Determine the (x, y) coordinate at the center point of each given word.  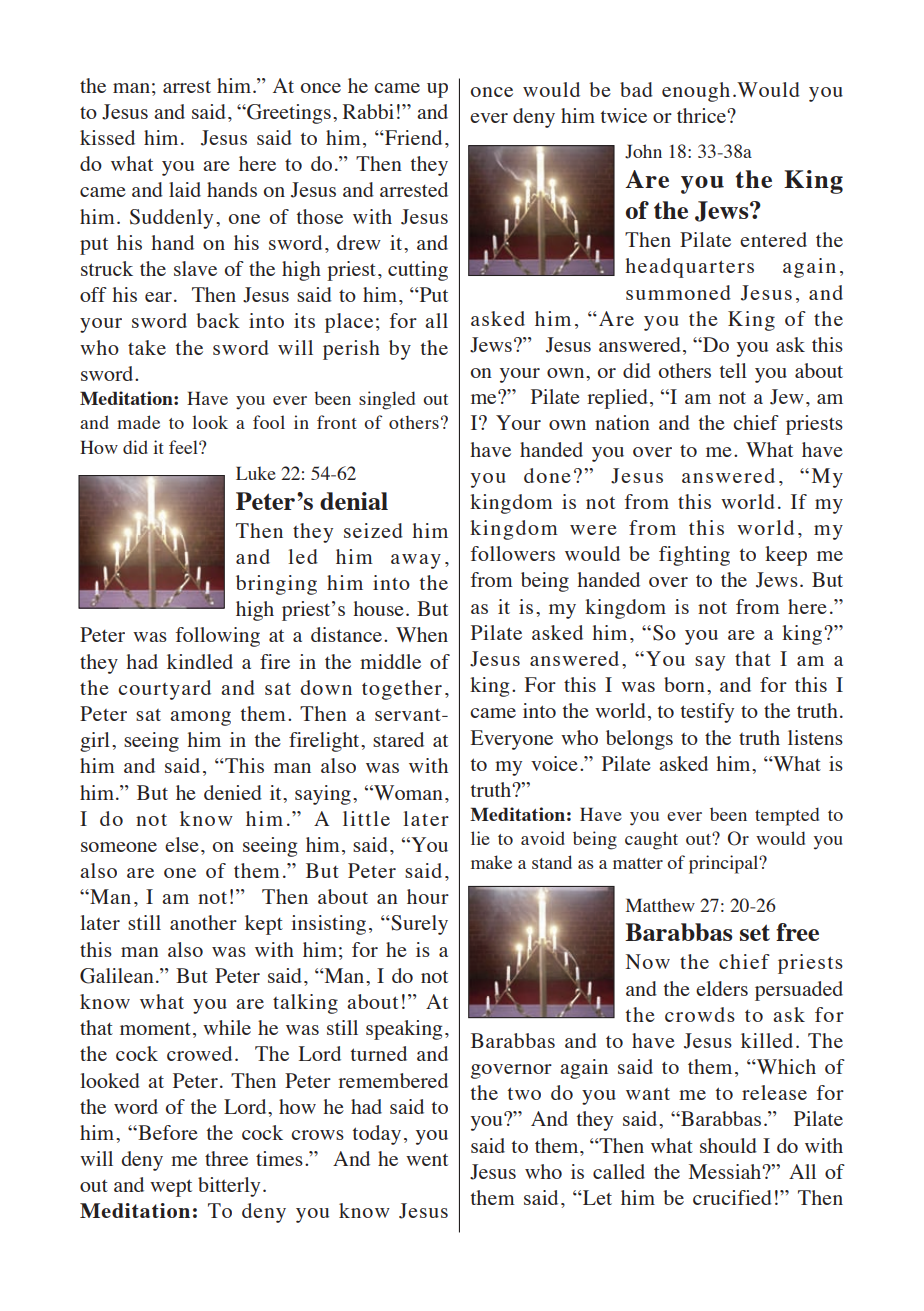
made (138, 422)
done (547, 475)
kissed (107, 137)
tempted (787, 816)
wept (171, 1188)
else (182, 844)
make (491, 862)
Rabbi (368, 111)
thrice (702, 115)
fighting (694, 556)
